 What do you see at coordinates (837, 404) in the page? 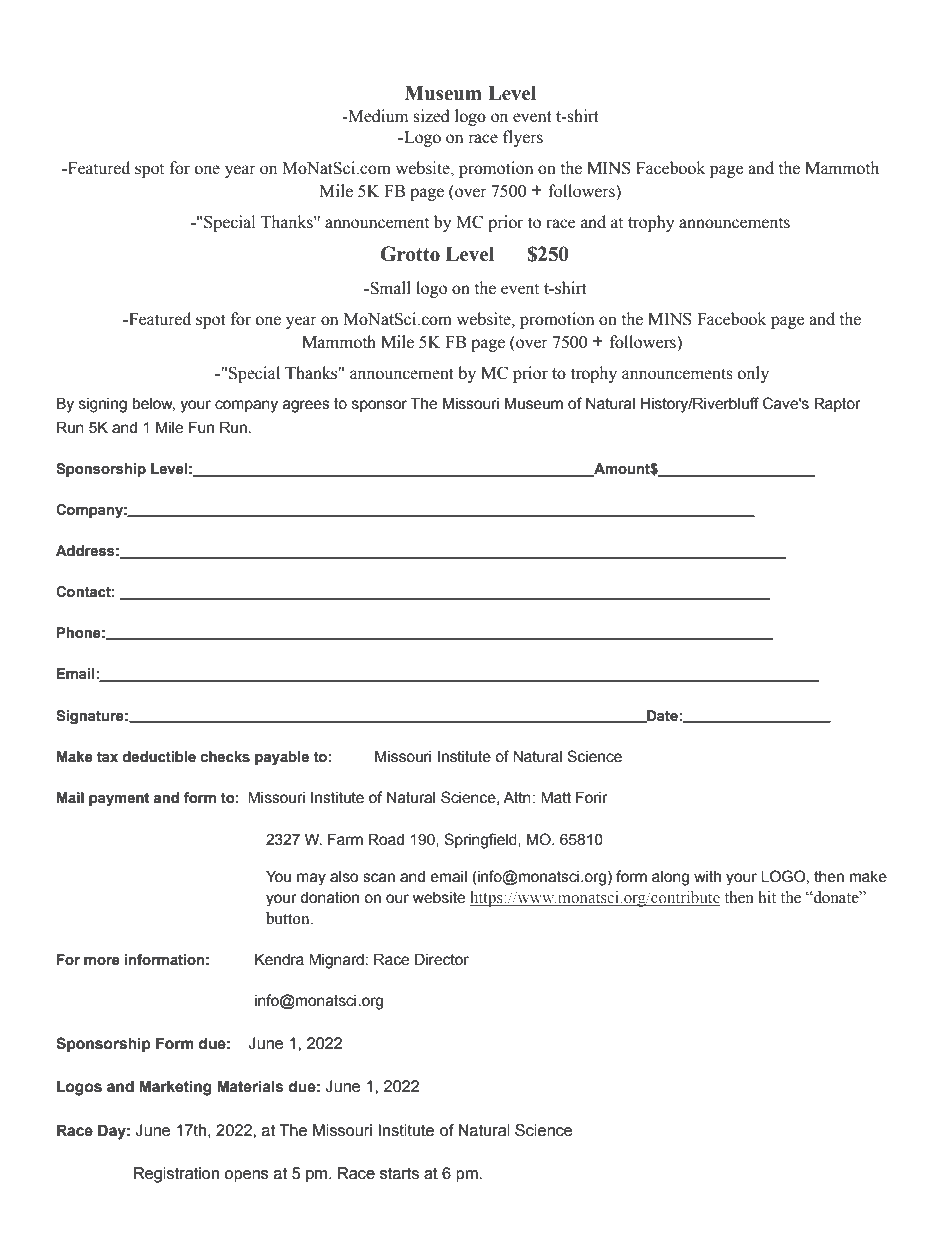
I see `Raptor` at bounding box center [837, 404].
